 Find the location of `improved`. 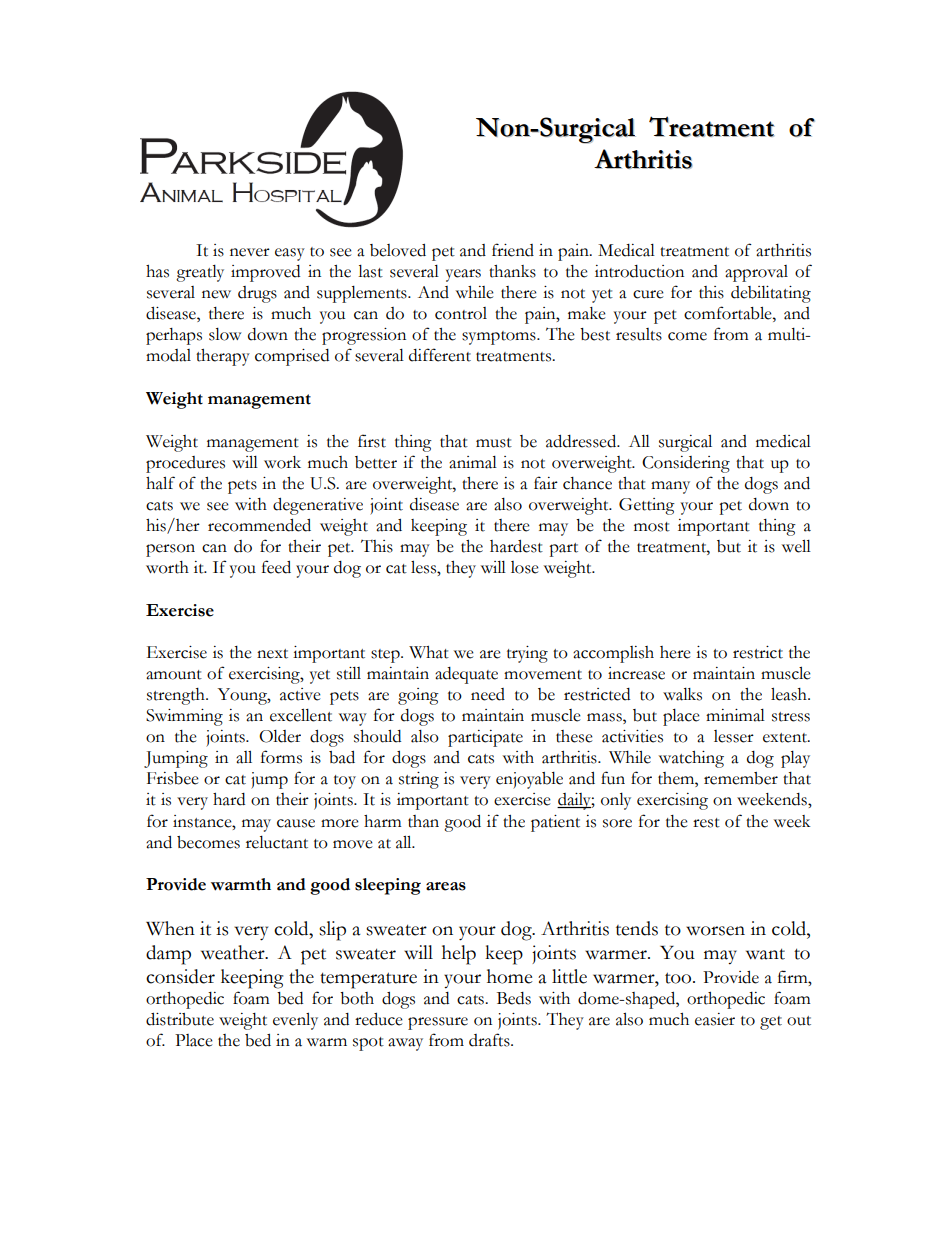

improved is located at coordinates (265, 273).
